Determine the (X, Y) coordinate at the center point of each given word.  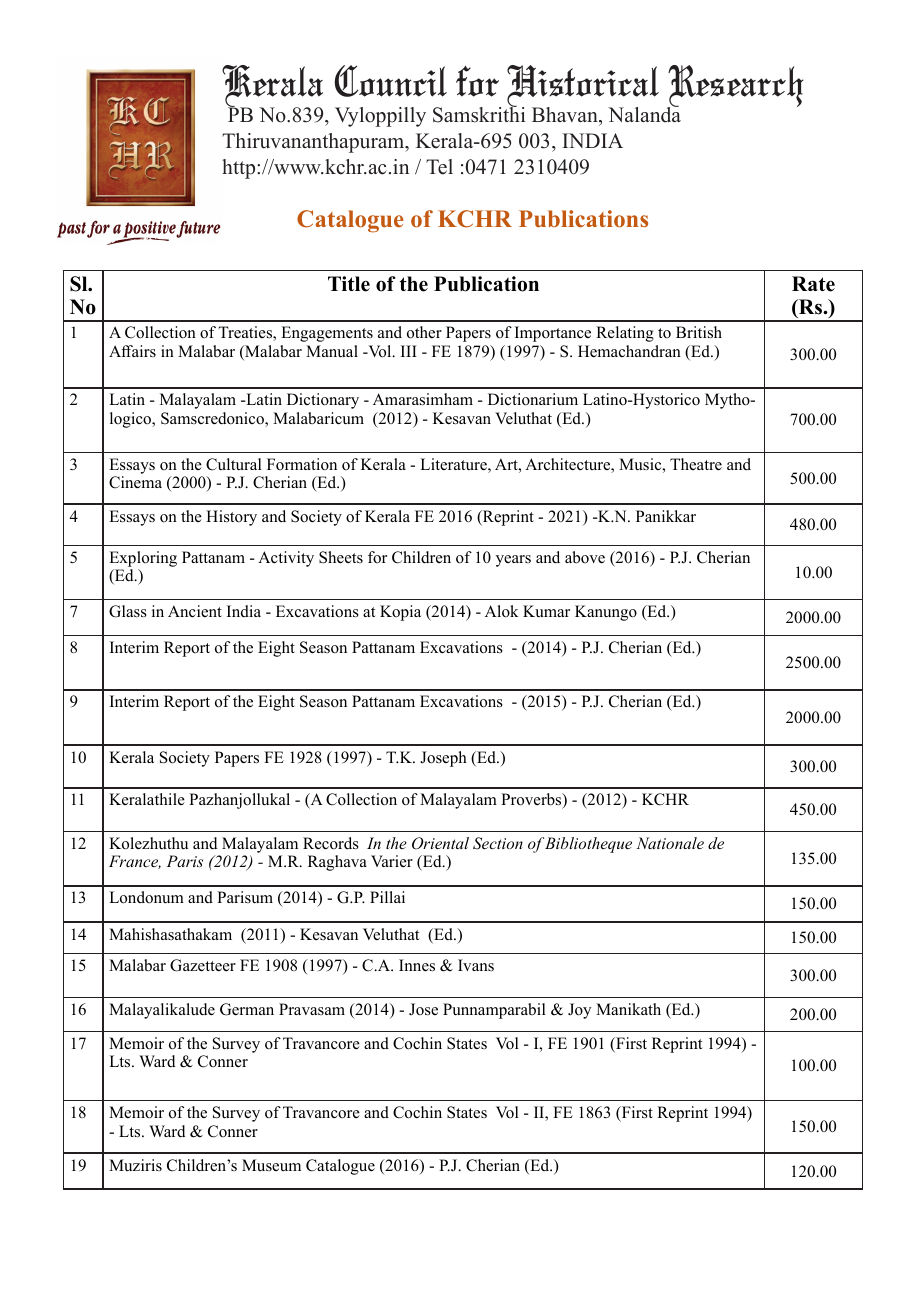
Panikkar (666, 516)
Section (498, 843)
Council (391, 81)
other (424, 332)
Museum (271, 1165)
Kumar (546, 611)
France (135, 862)
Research (735, 87)
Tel (439, 167)
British (699, 332)
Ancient (195, 611)
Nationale (670, 843)
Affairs (132, 351)
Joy (579, 1011)
